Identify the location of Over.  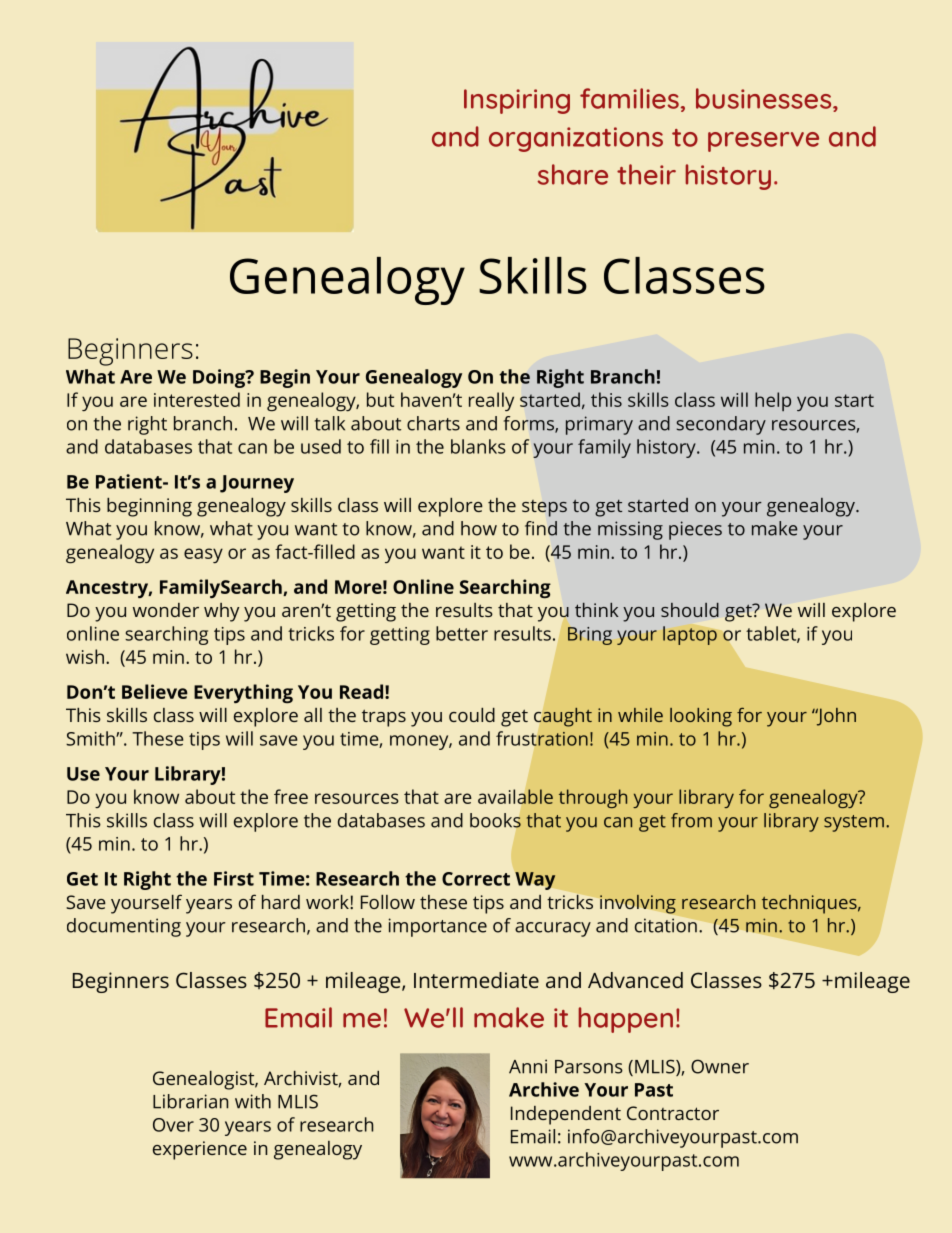
(173, 1125).
